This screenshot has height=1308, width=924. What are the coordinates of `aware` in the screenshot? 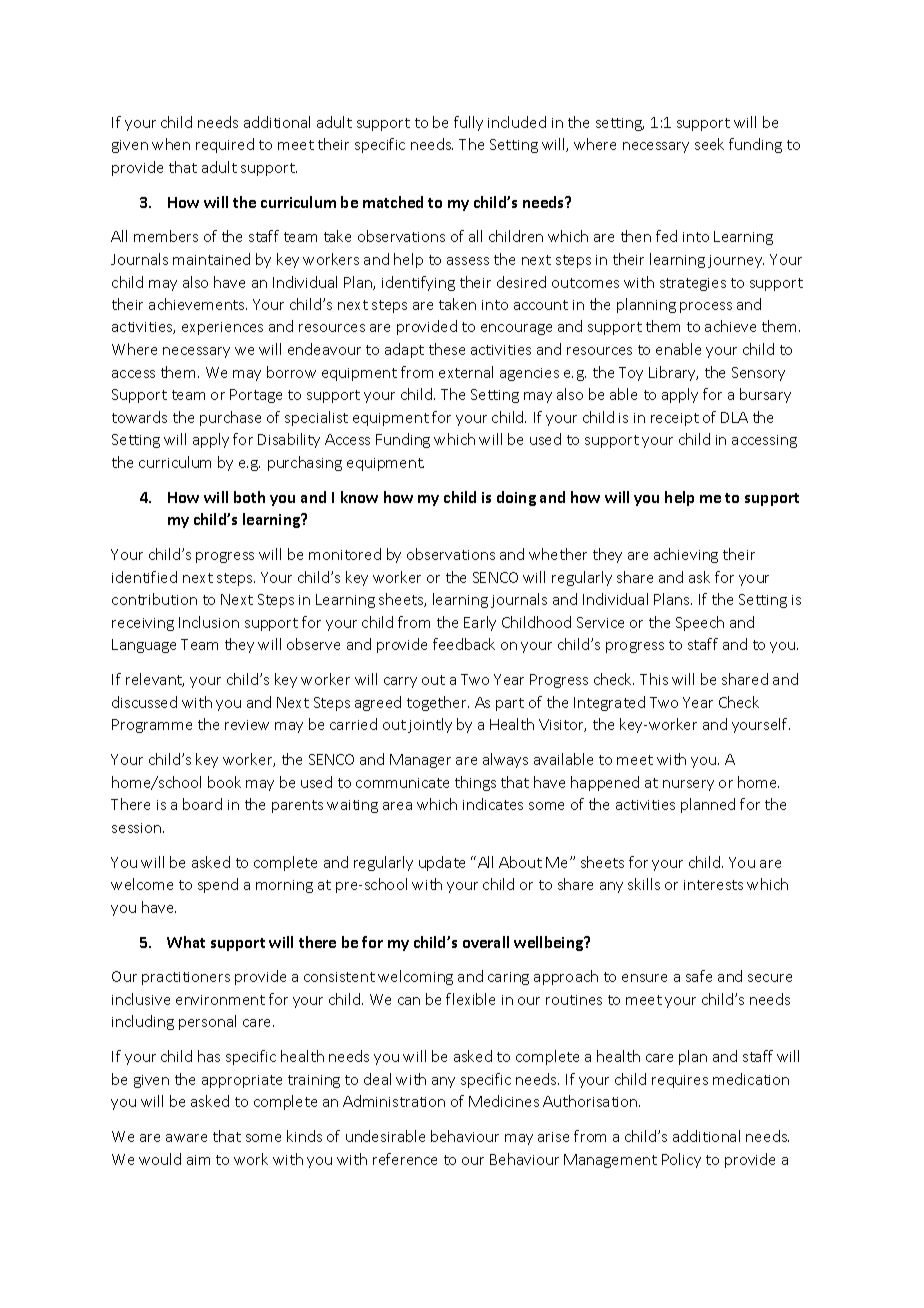 It's located at (186, 1138).
